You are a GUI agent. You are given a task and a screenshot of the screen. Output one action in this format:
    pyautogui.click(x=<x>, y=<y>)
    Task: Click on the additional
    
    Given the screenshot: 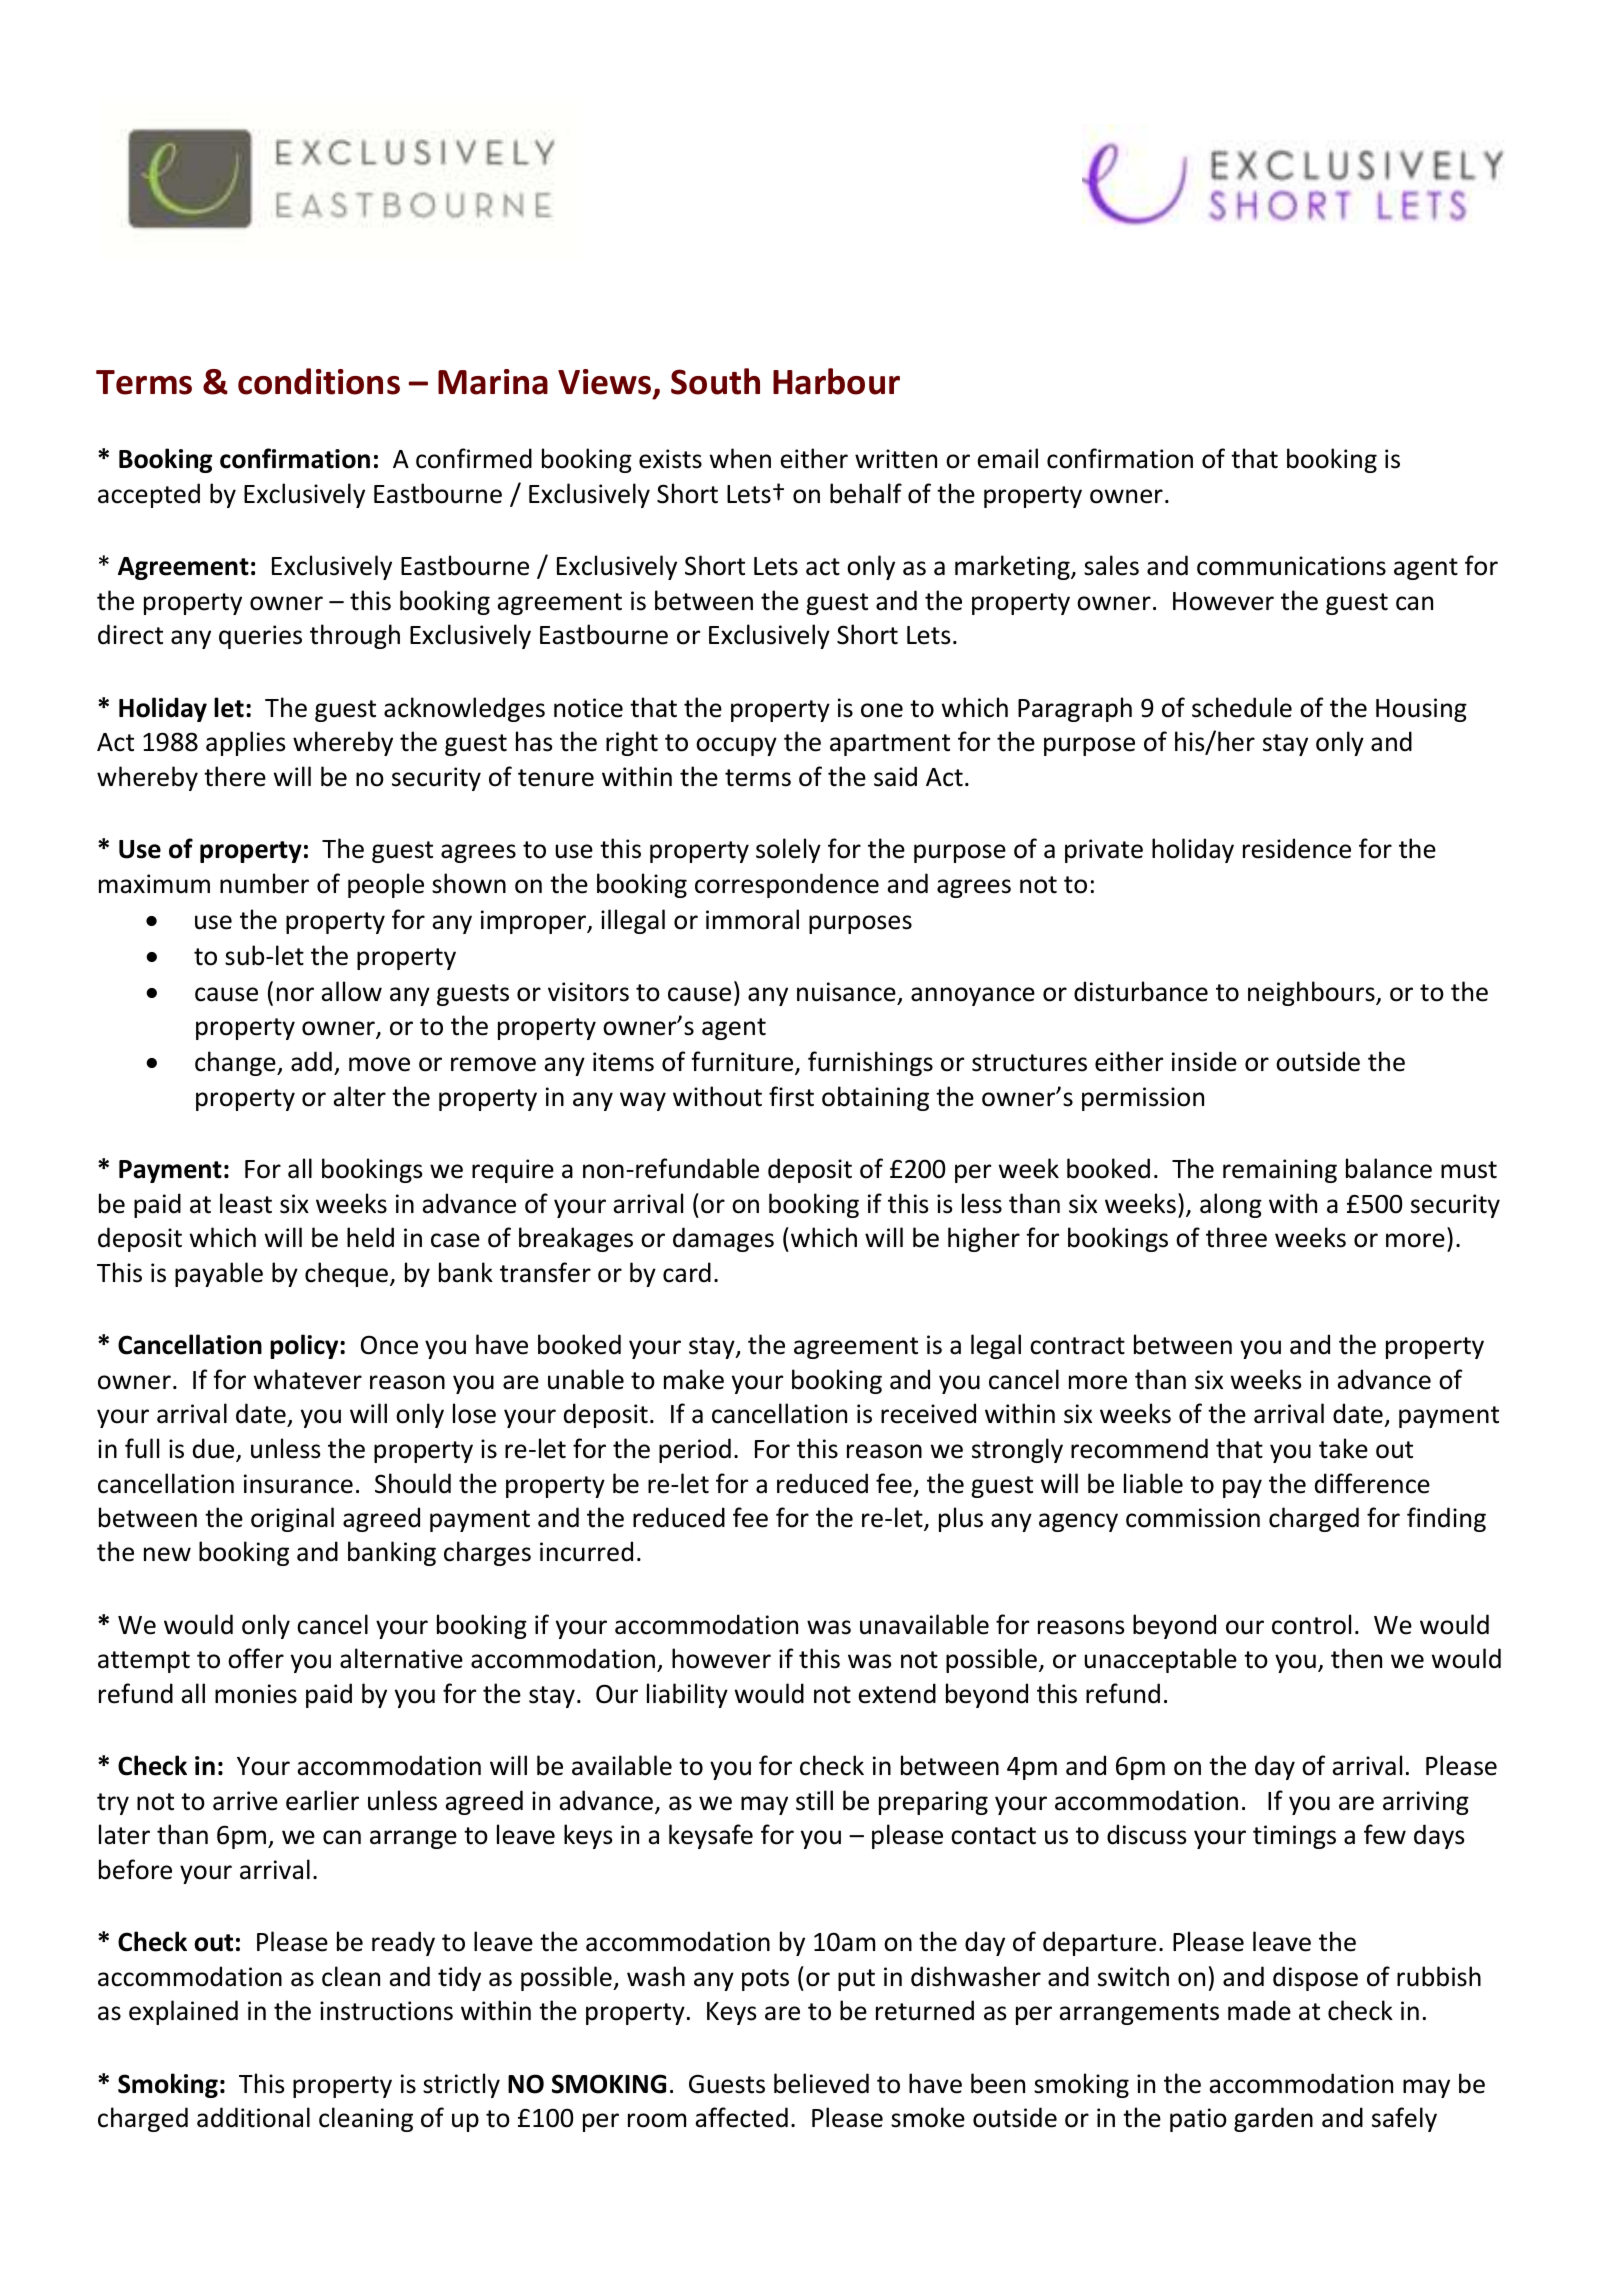 What is the action you would take?
    pyautogui.click(x=253, y=2117)
